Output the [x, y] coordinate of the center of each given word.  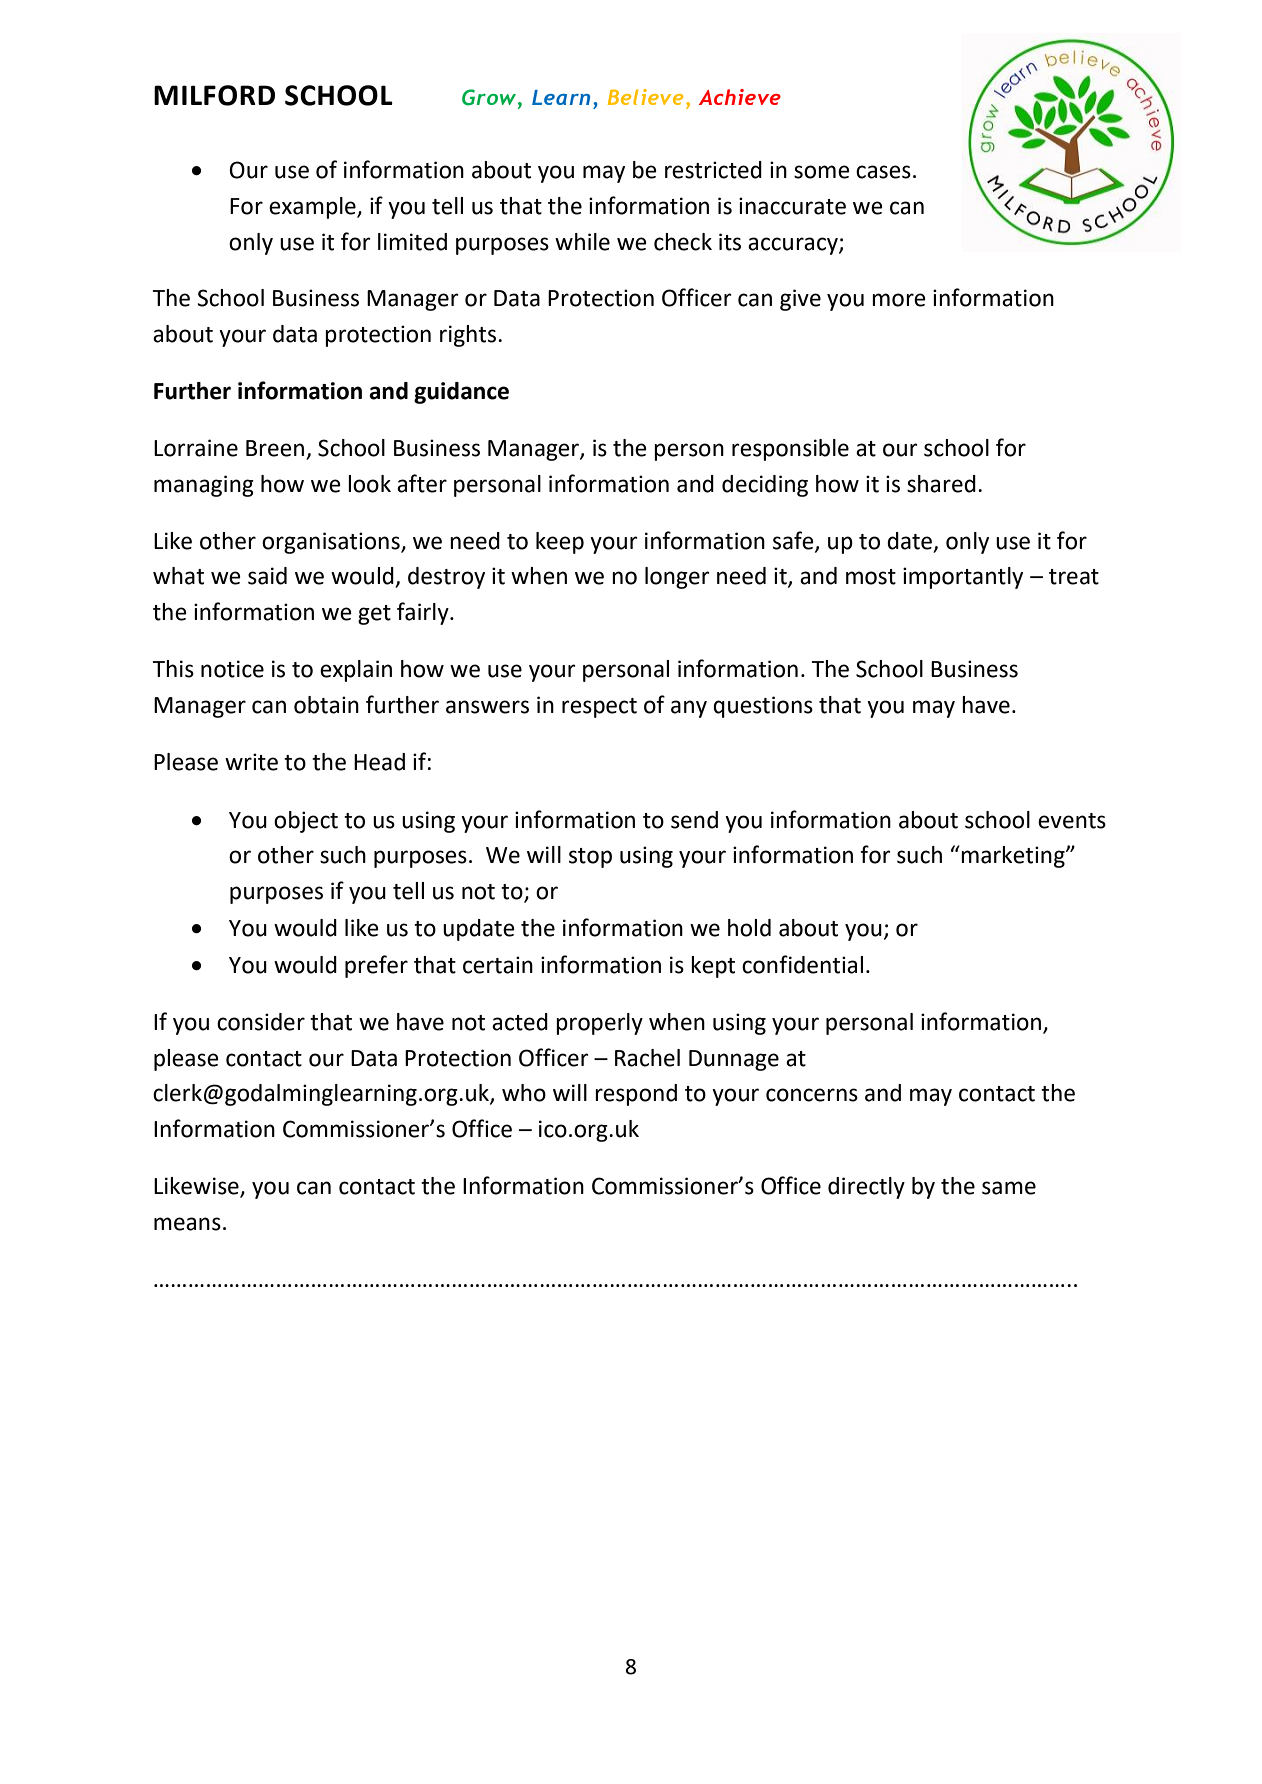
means [187, 1224]
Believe [645, 97]
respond [636, 1095]
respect [599, 708]
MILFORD [214, 95]
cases [883, 172]
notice [232, 669]
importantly [963, 578]
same [1009, 1188]
